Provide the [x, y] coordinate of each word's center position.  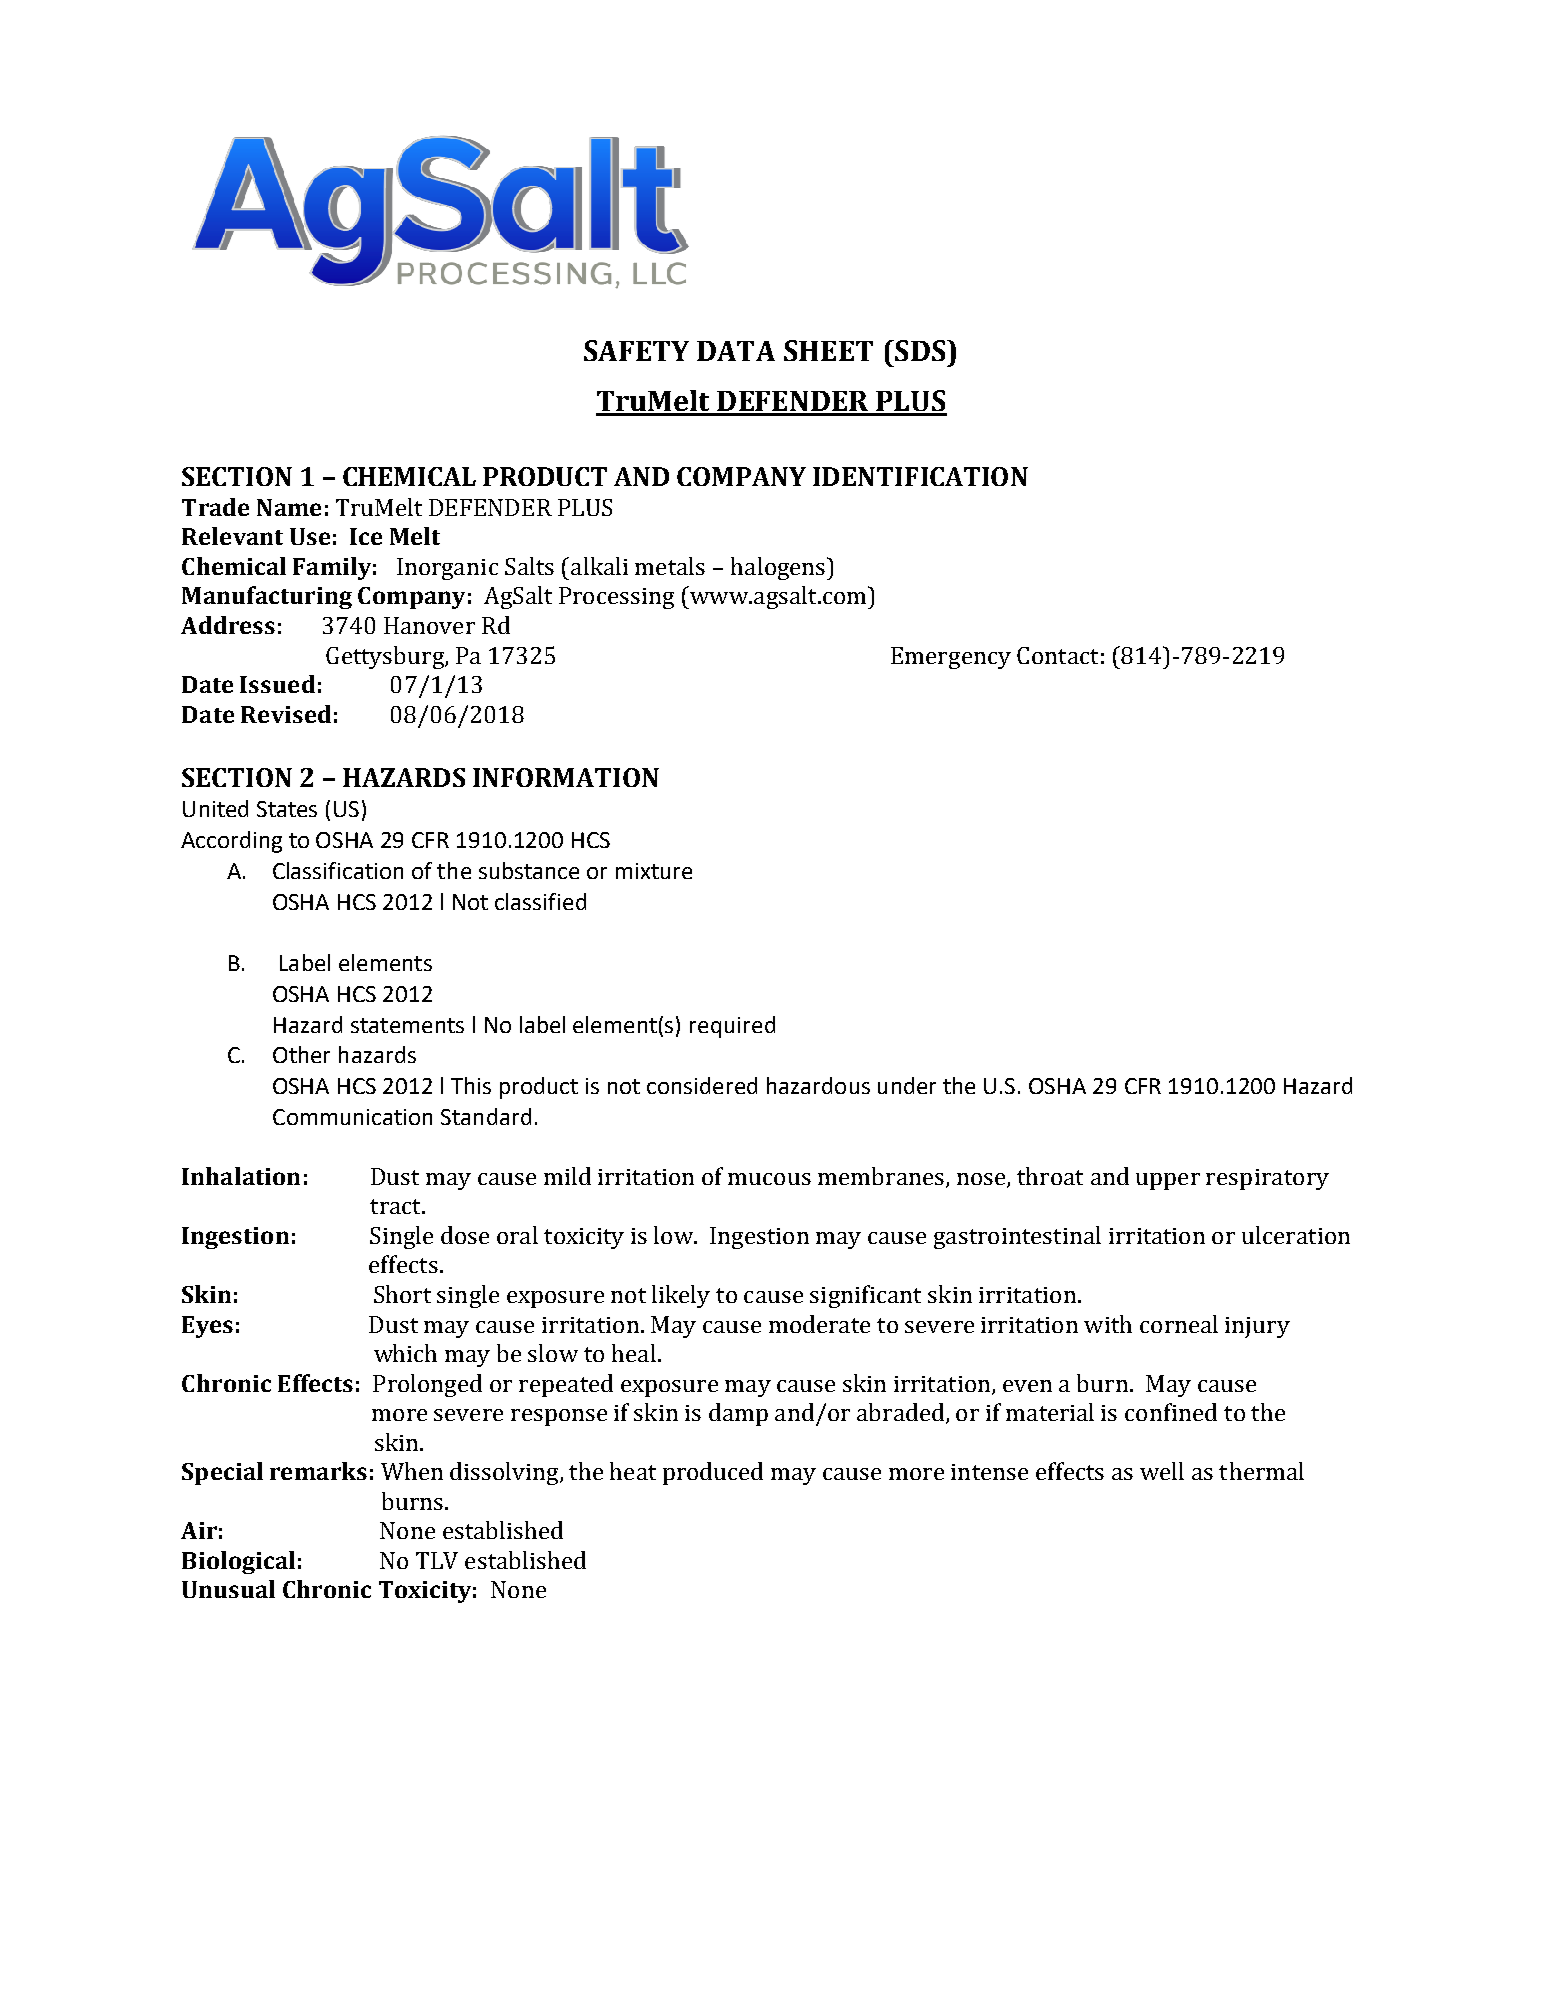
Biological [238, 1562]
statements [407, 1025]
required [732, 1027]
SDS [920, 350]
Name [289, 507]
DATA [736, 351]
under [907, 1085]
